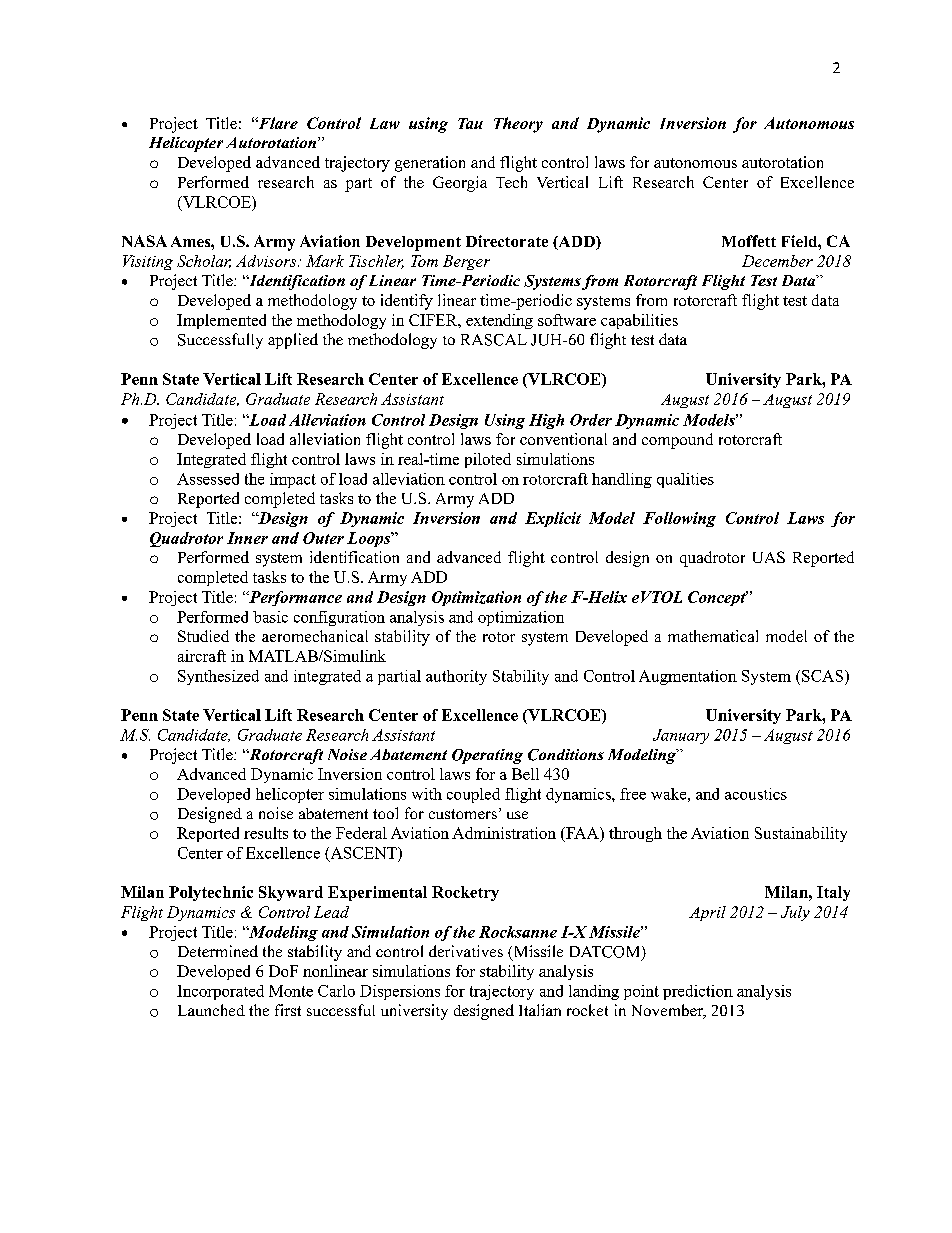  What do you see at coordinates (756, 794) in the screenshot?
I see `acoustics` at bounding box center [756, 794].
